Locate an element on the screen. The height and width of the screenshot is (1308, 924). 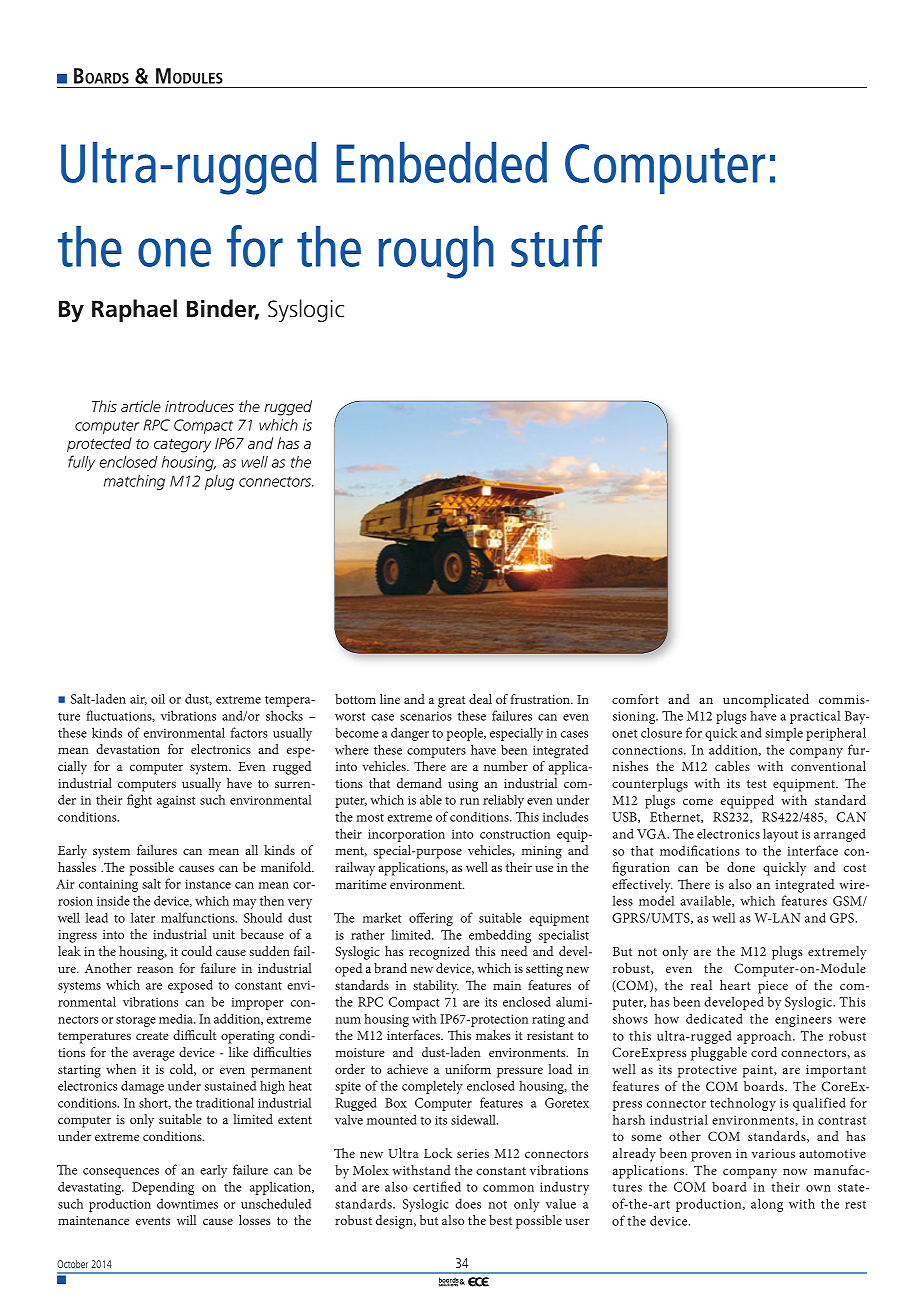
does is located at coordinates (468, 1203).
